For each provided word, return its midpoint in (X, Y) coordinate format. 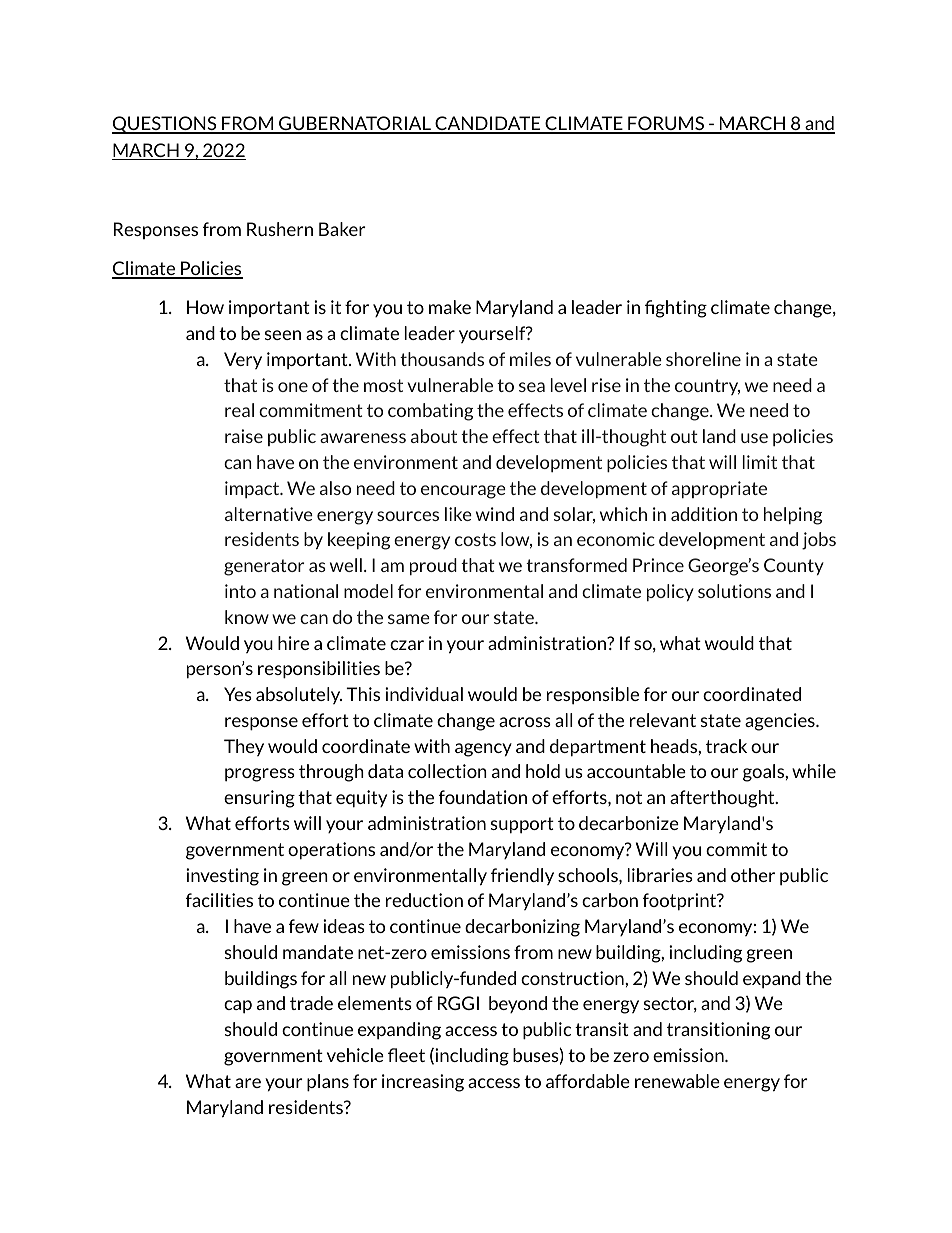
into (240, 591)
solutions (734, 591)
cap (238, 1007)
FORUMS (666, 124)
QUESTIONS (165, 125)
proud (433, 566)
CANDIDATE (488, 124)
